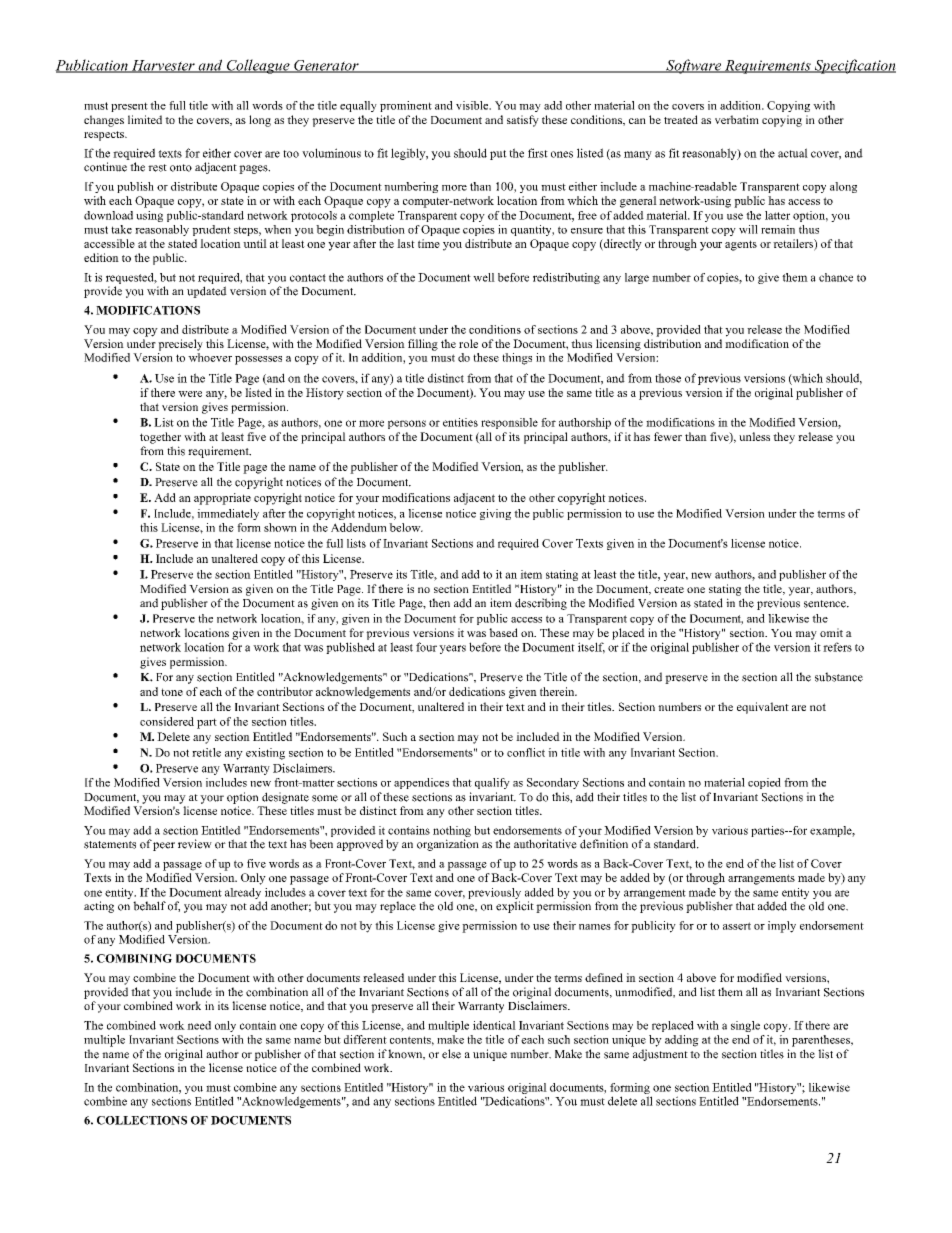 This screenshot has height=1233, width=952. I want to click on then, so click(439, 603).
